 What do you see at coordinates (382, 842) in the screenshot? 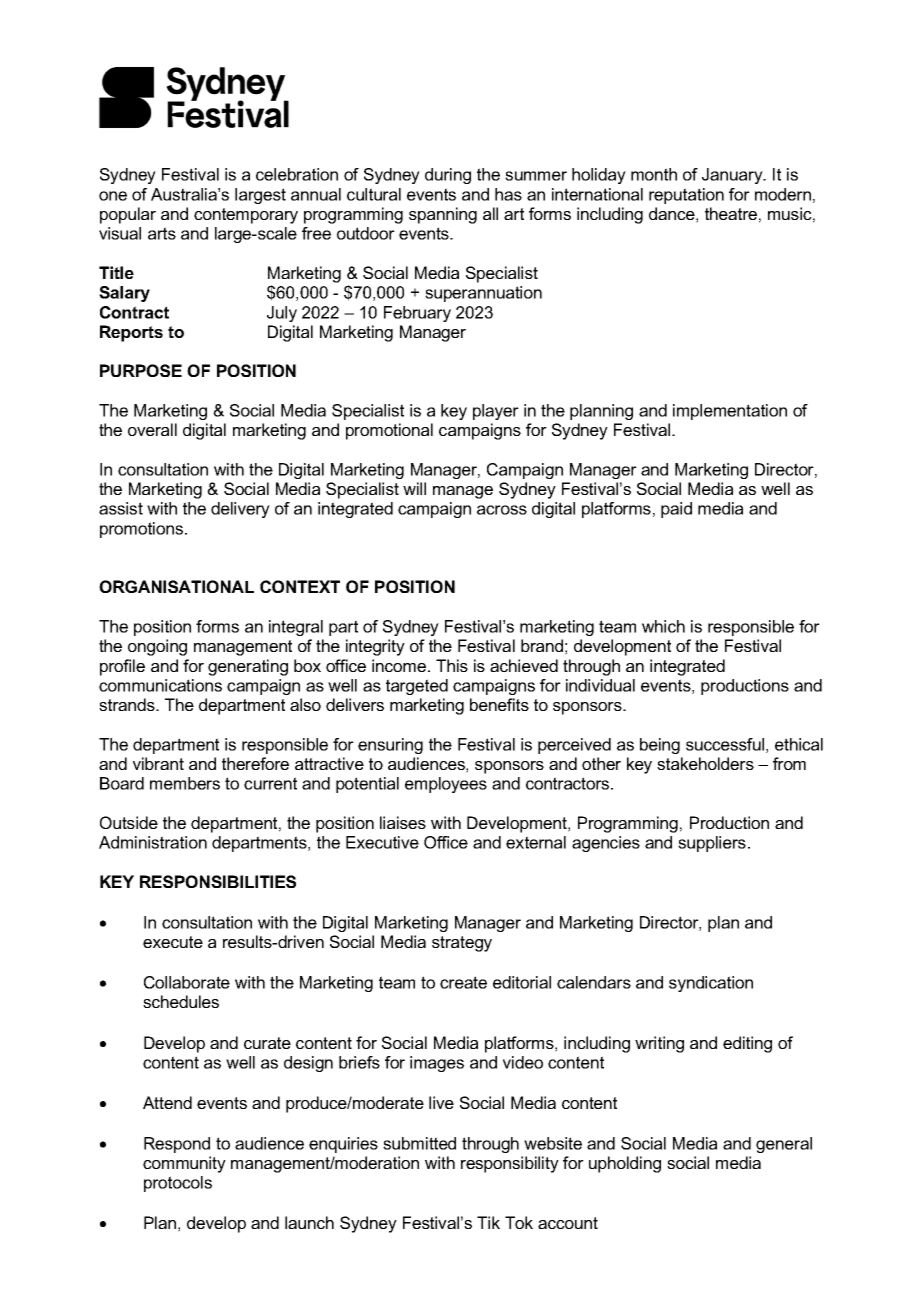
I see `Executive` at bounding box center [382, 842].
